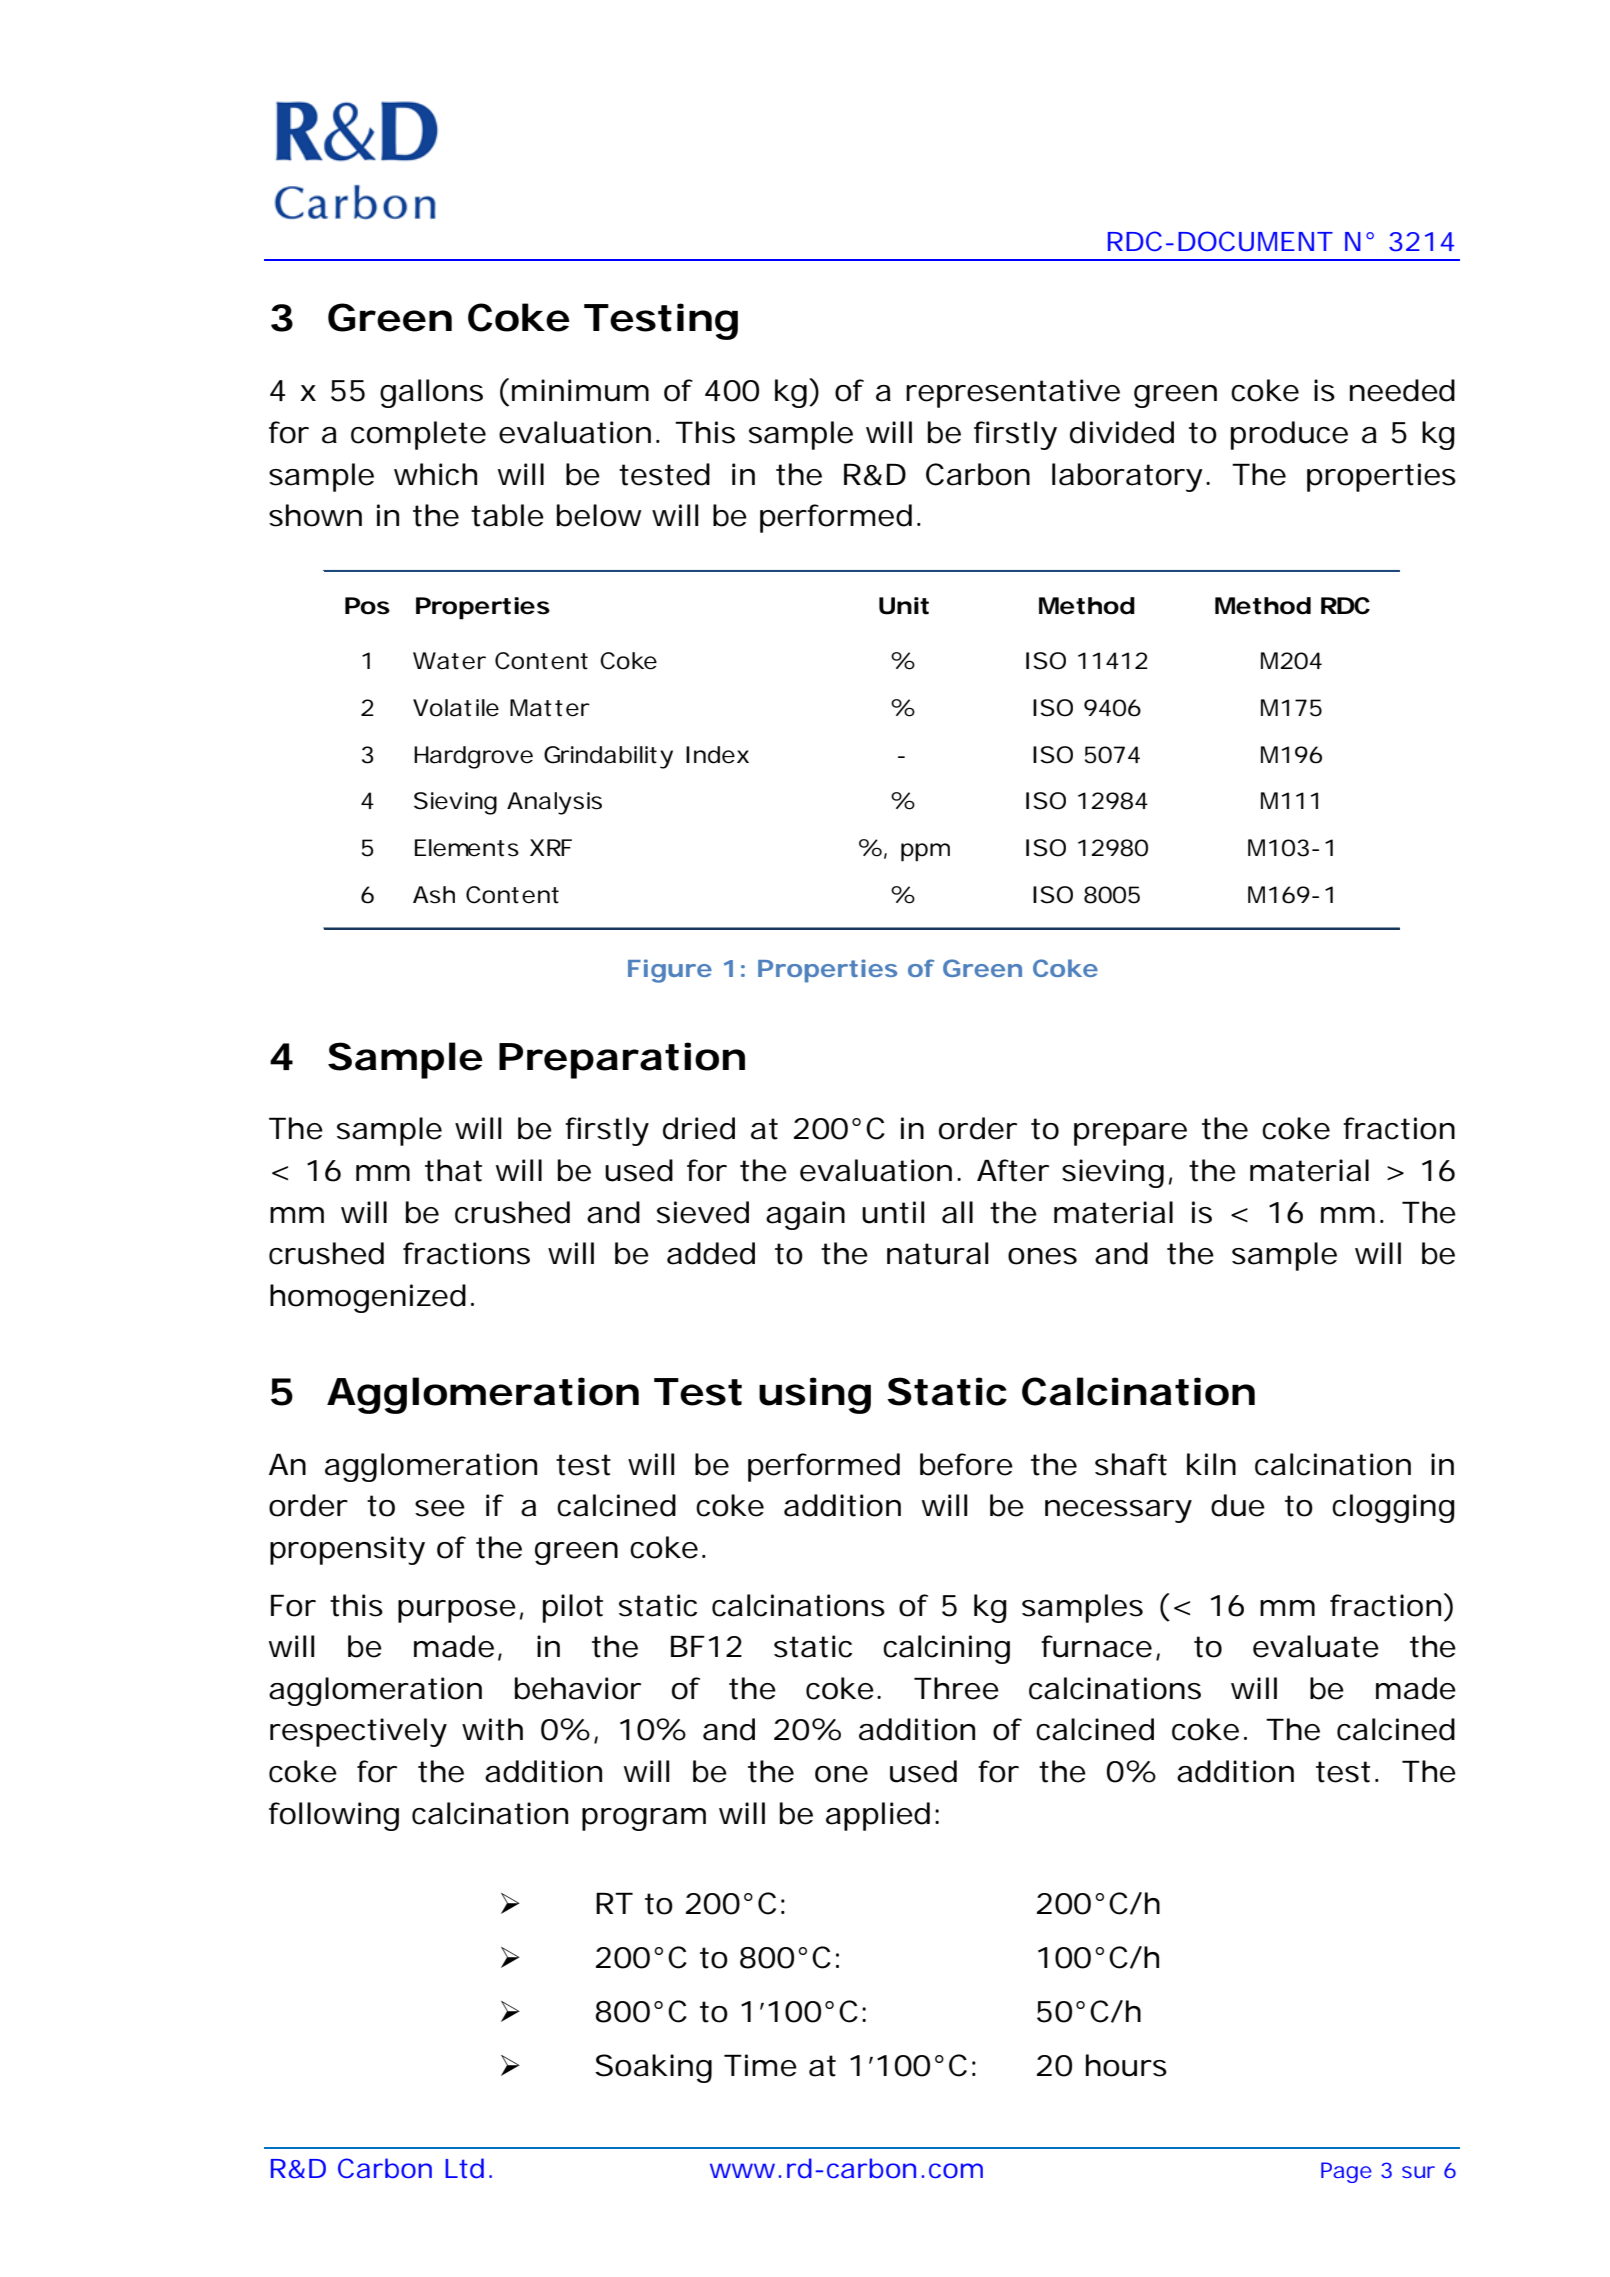 This screenshot has width=1610, height=2277. What do you see at coordinates (464, 2168) in the screenshot?
I see `Ltd` at bounding box center [464, 2168].
